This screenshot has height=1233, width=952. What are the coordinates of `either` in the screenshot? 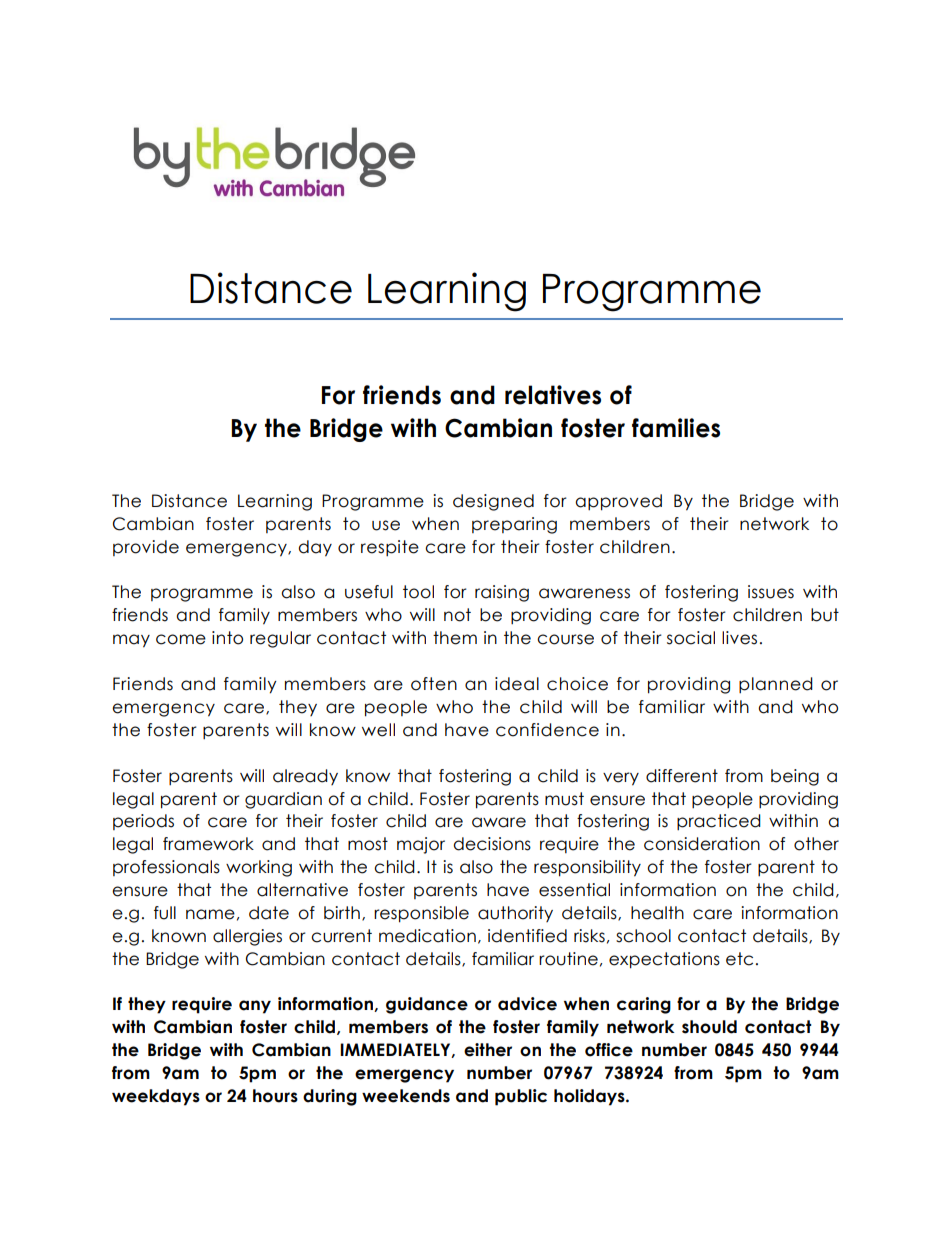 It's located at (488, 1050).
